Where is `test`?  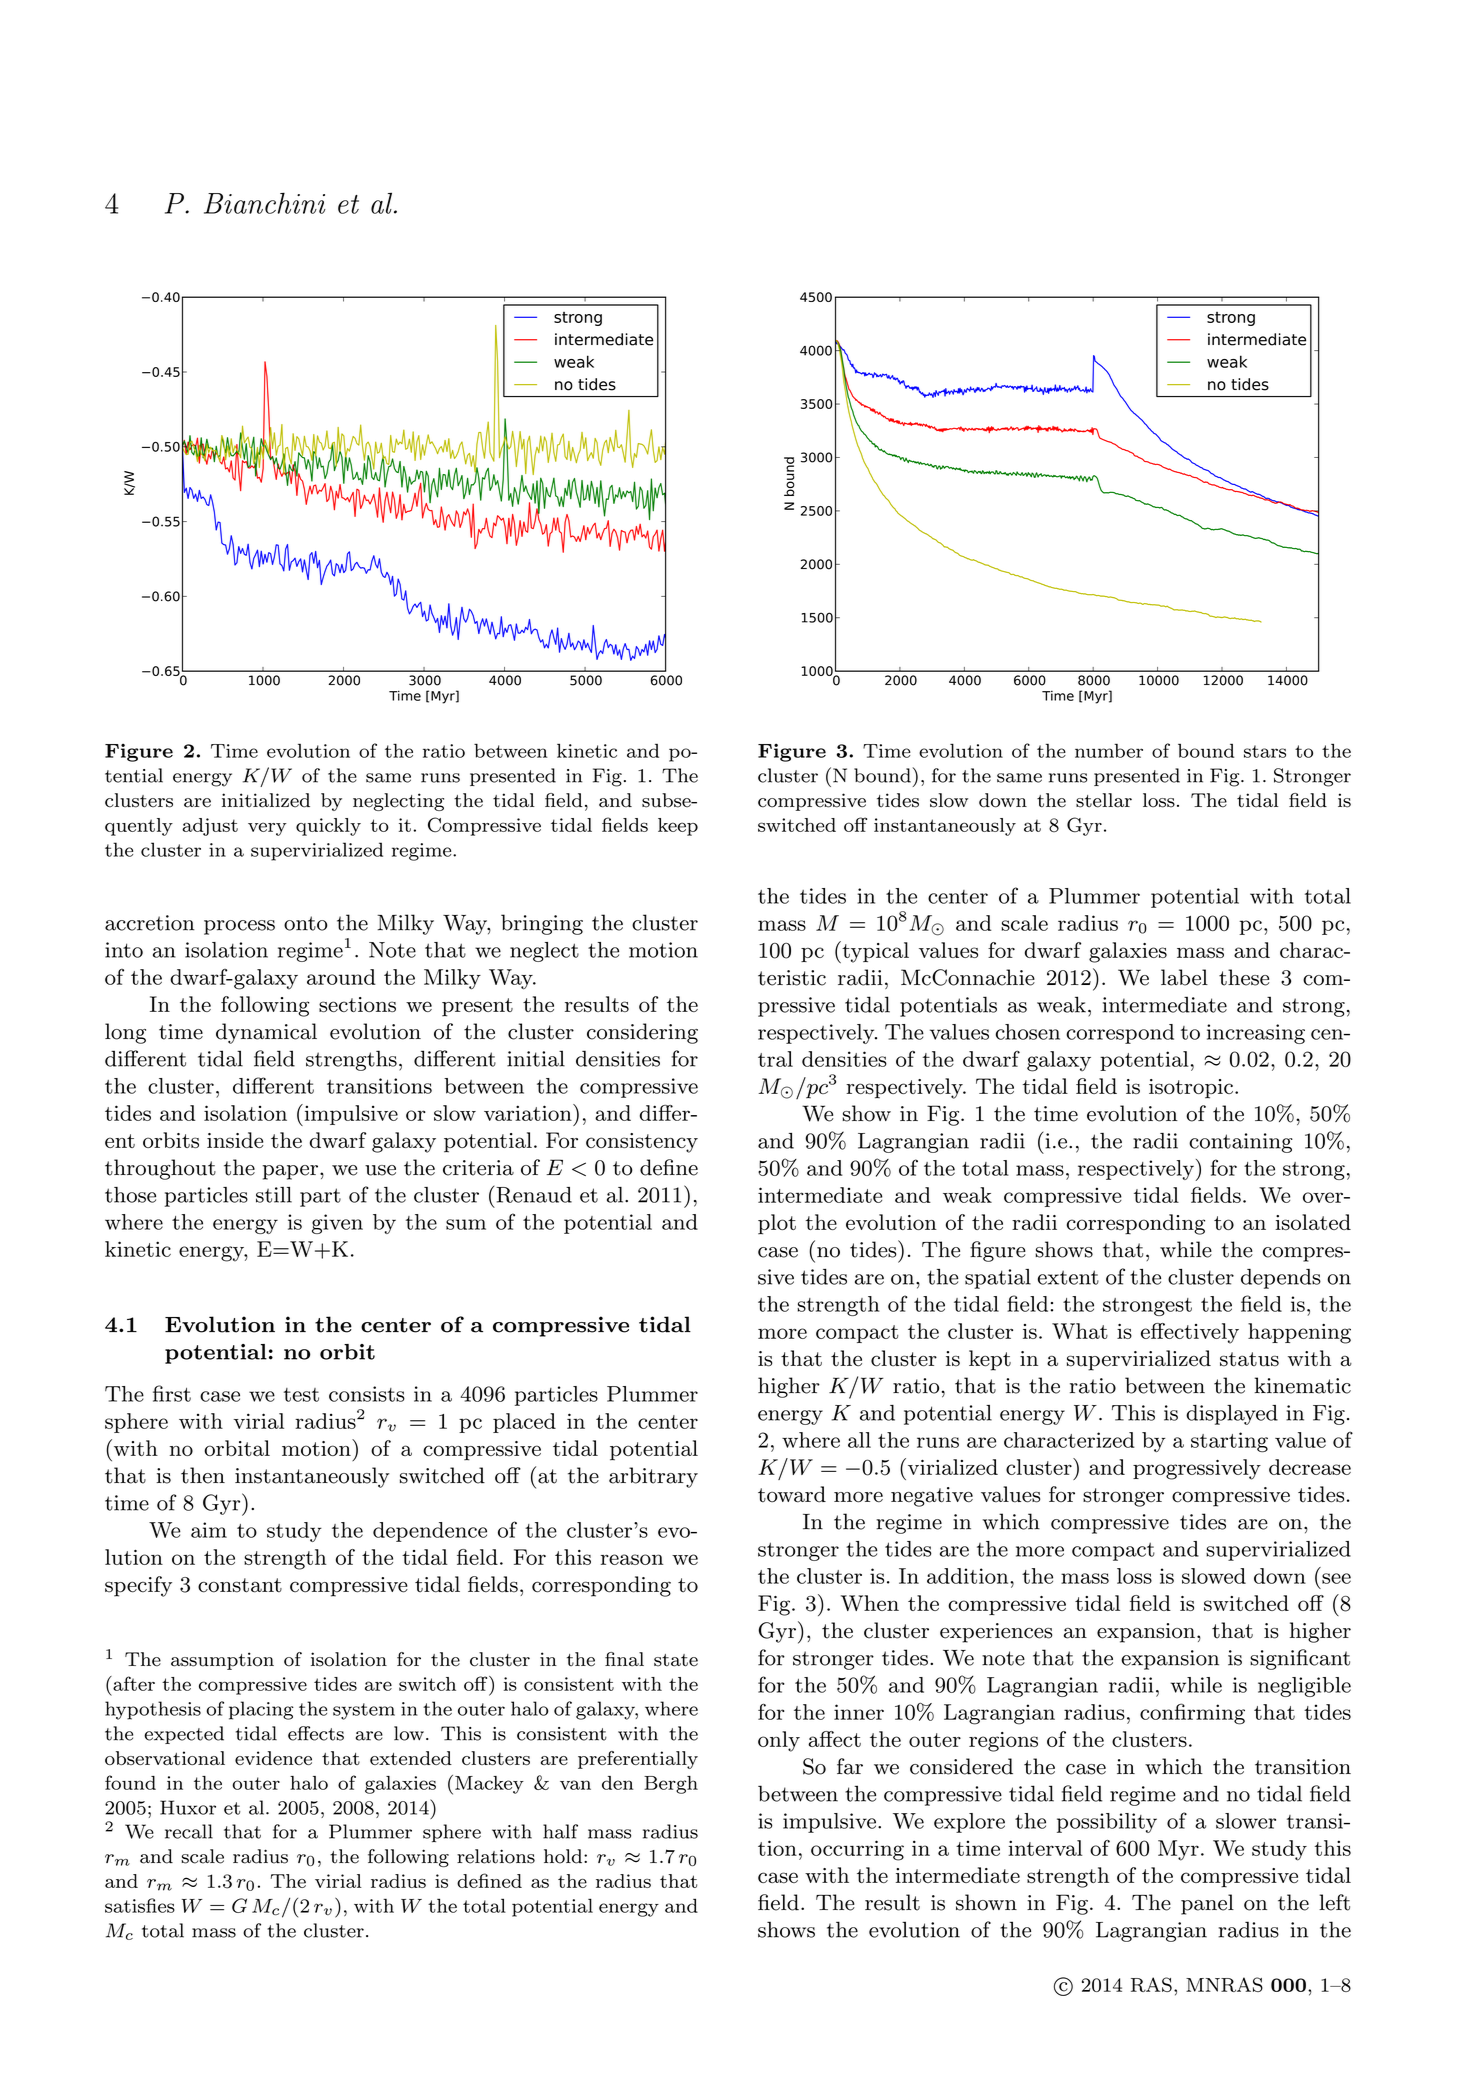 test is located at coordinates (301, 1395).
